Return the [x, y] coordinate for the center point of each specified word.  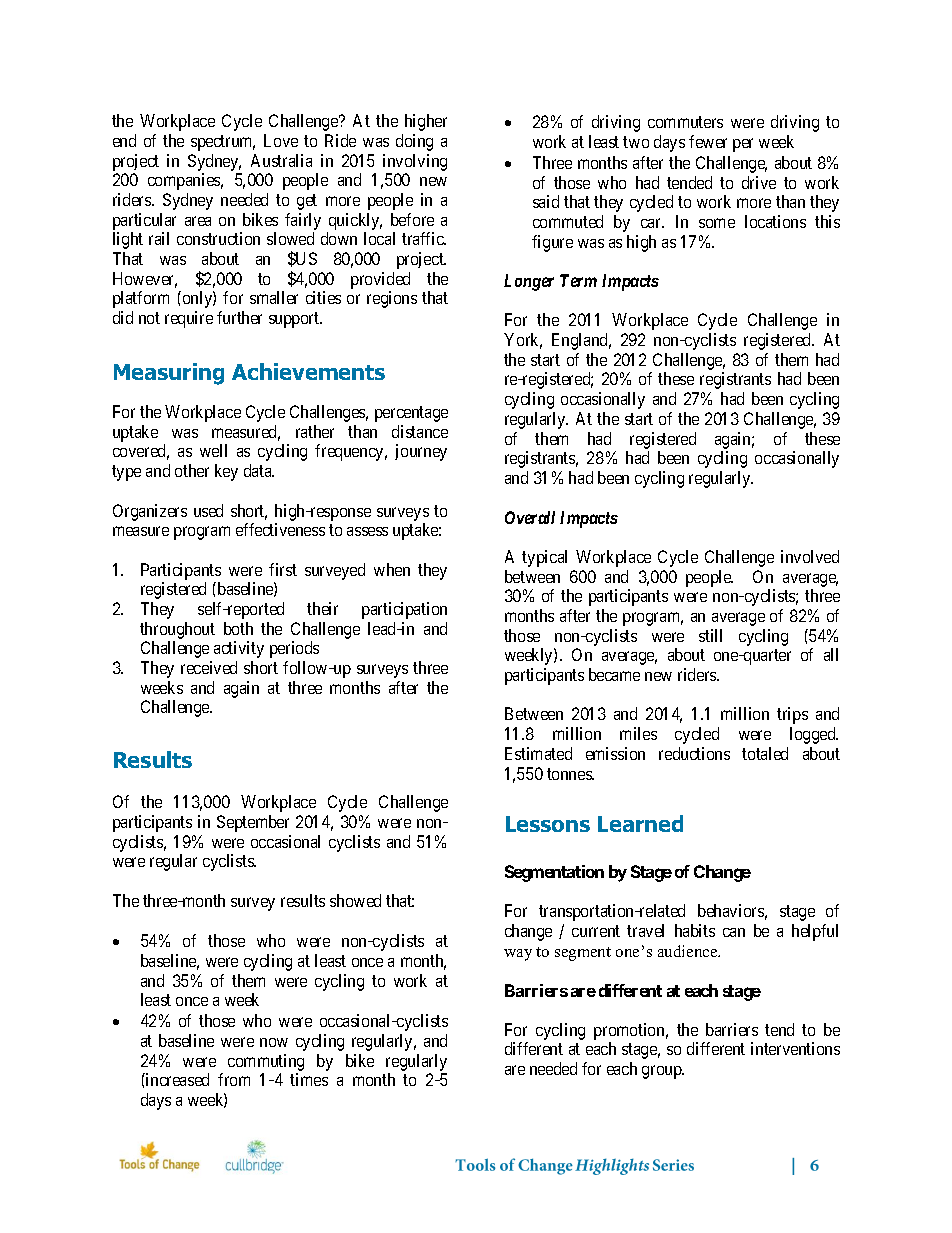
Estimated [538, 753]
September [253, 823]
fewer [708, 141]
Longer [529, 282]
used [208, 510]
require [189, 319]
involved [810, 556]
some [717, 223]
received [209, 667]
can [734, 932]
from [234, 1079]
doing [414, 142]
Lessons [548, 824]
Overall [530, 517]
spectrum [223, 143]
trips [792, 715]
